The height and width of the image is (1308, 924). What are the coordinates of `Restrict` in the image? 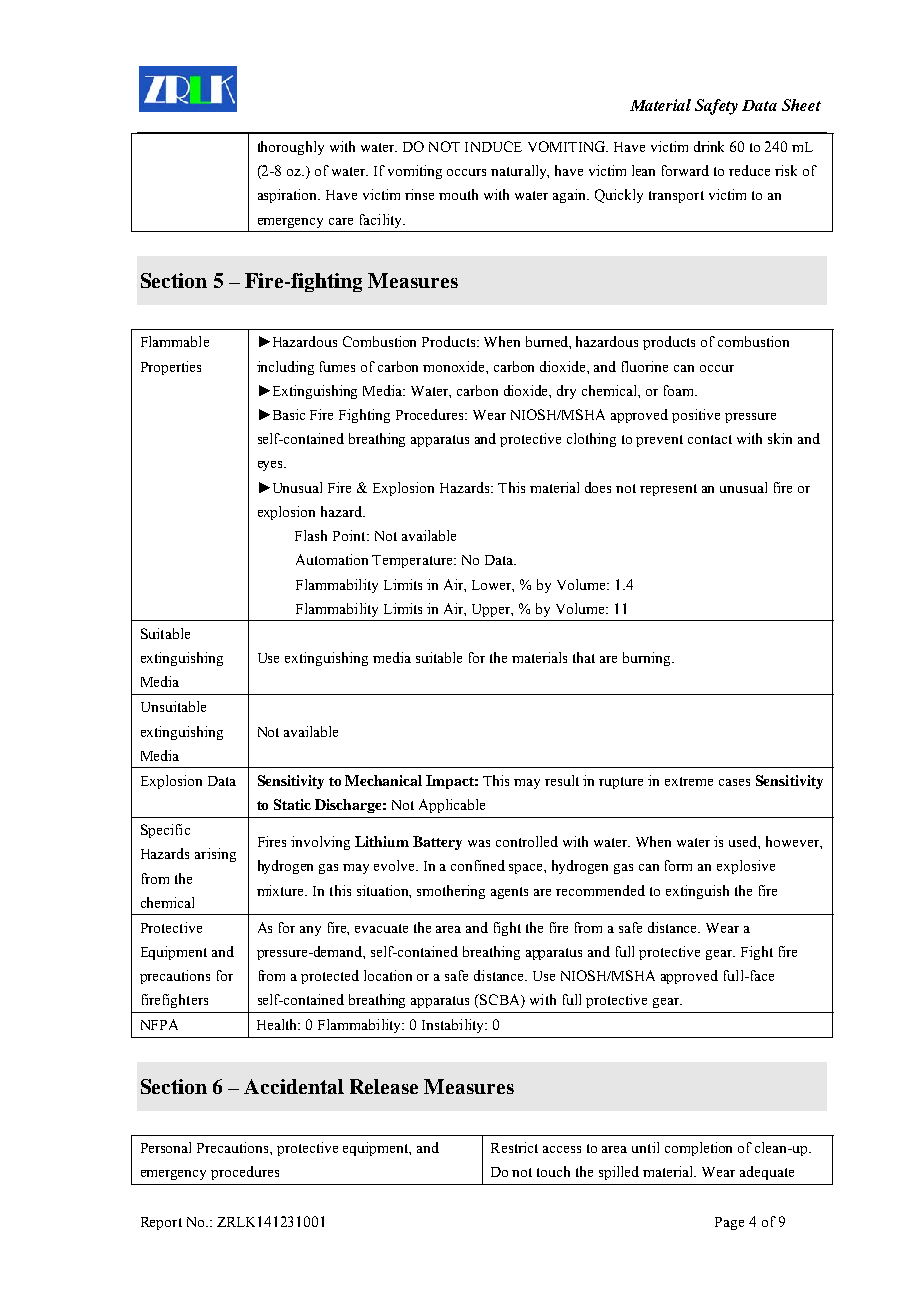 It's located at (514, 1147).
